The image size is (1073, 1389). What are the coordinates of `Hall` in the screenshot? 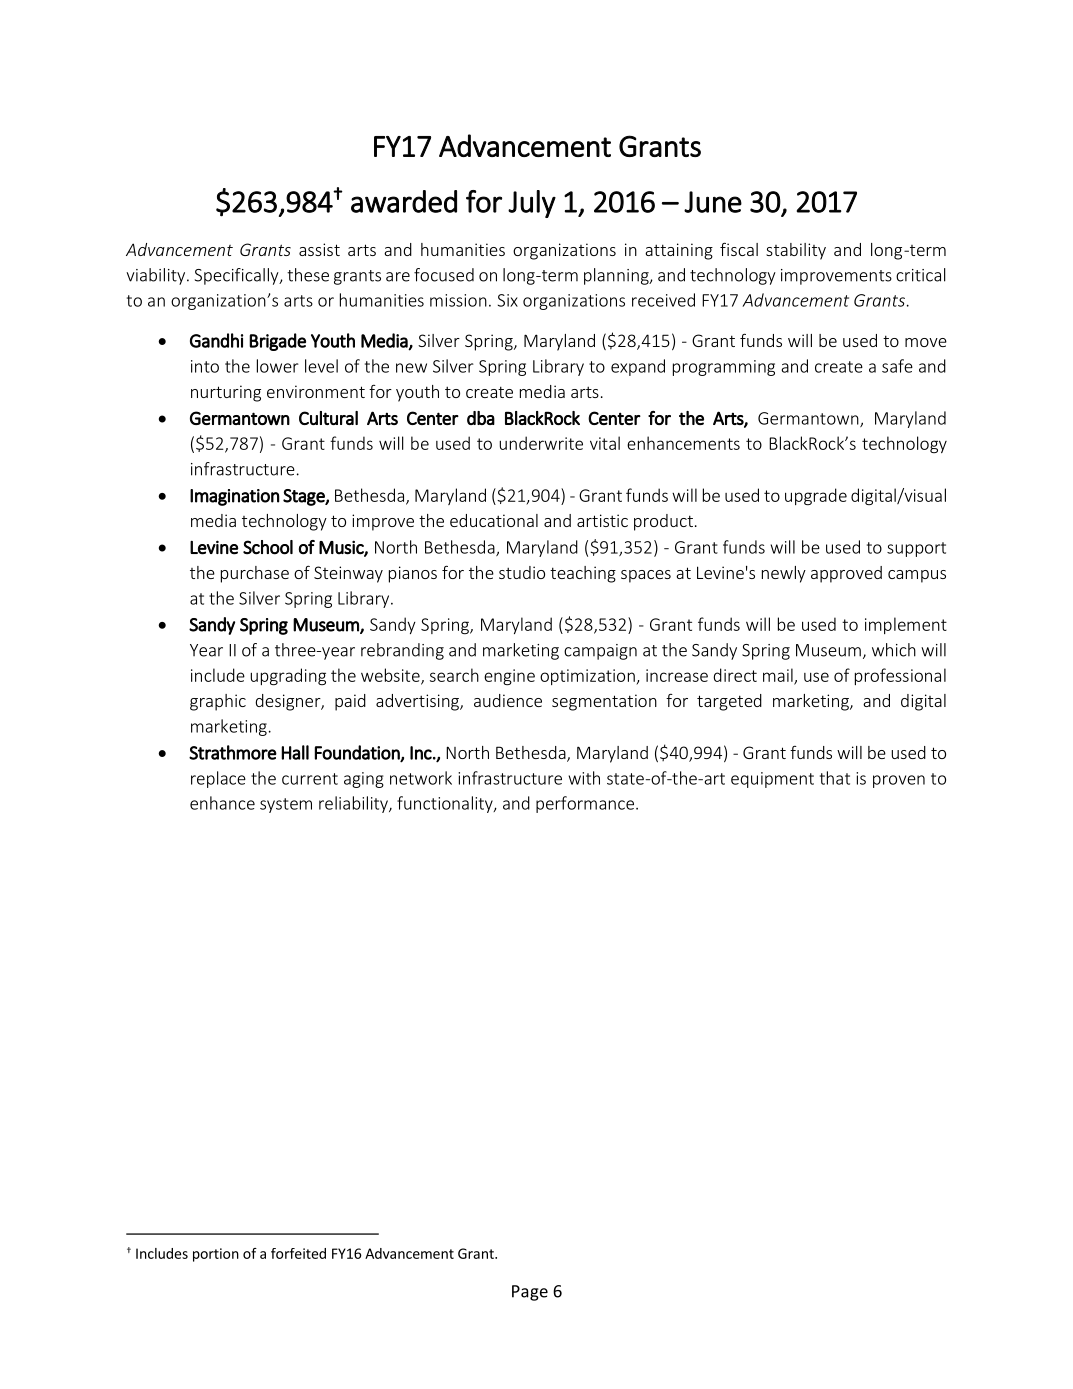 It's located at (295, 752).
